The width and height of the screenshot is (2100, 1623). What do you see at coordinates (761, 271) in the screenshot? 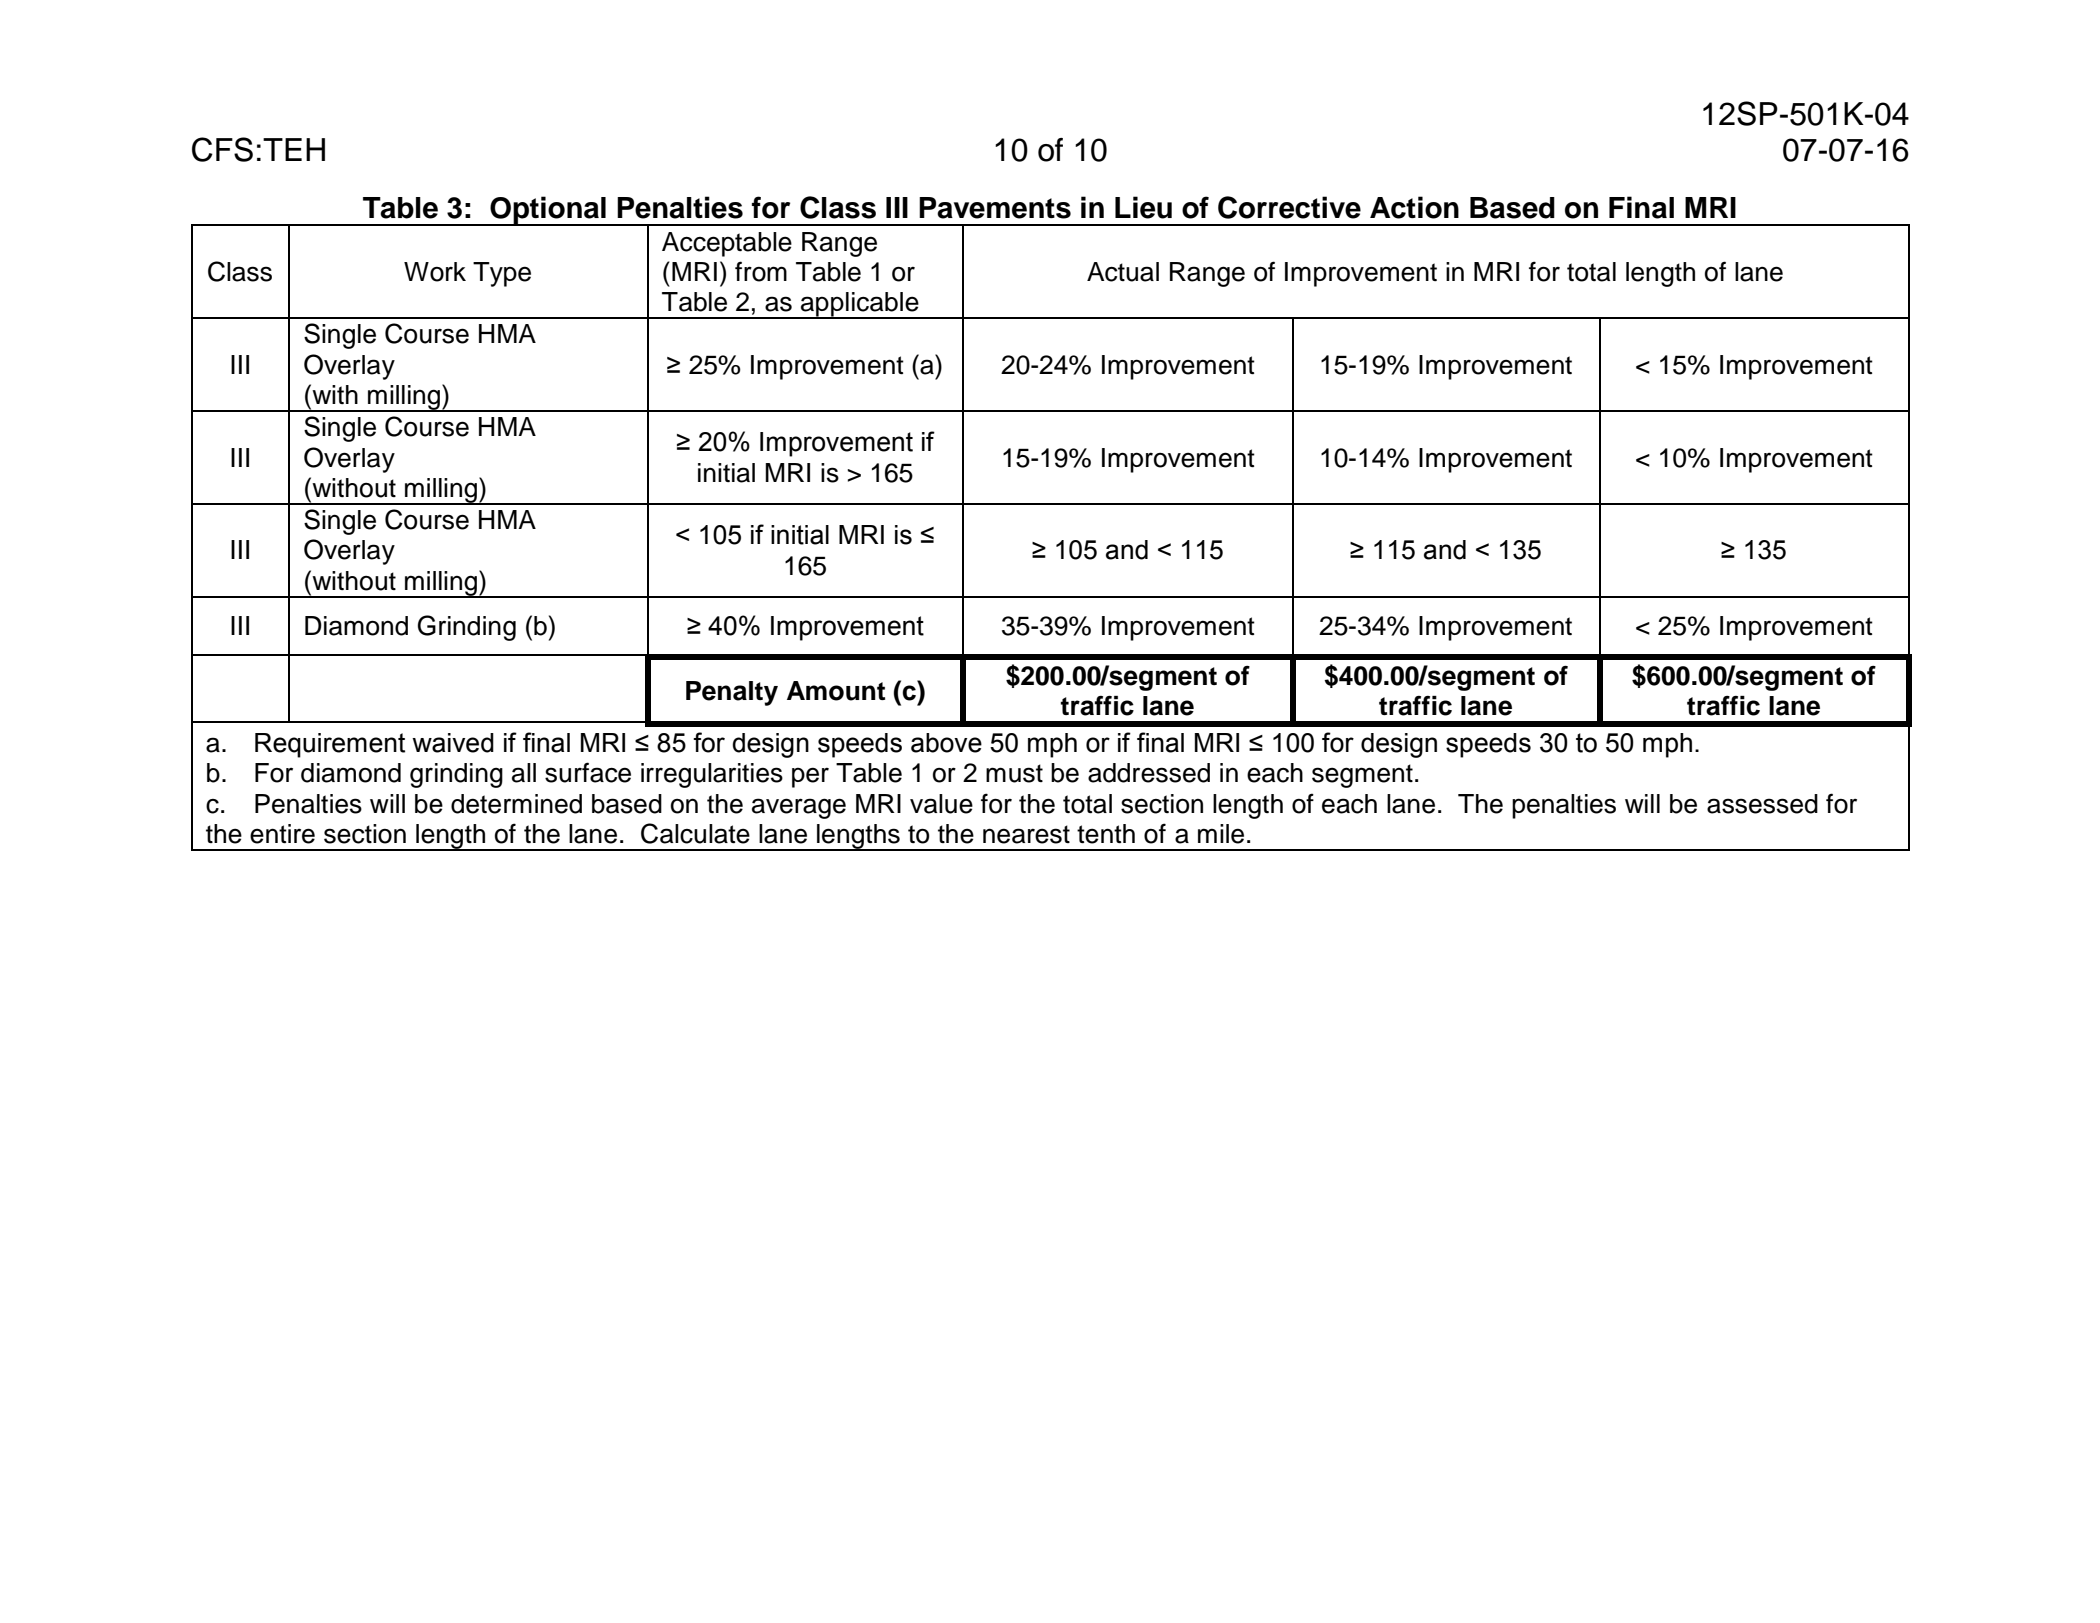
I see `from` at bounding box center [761, 271].
